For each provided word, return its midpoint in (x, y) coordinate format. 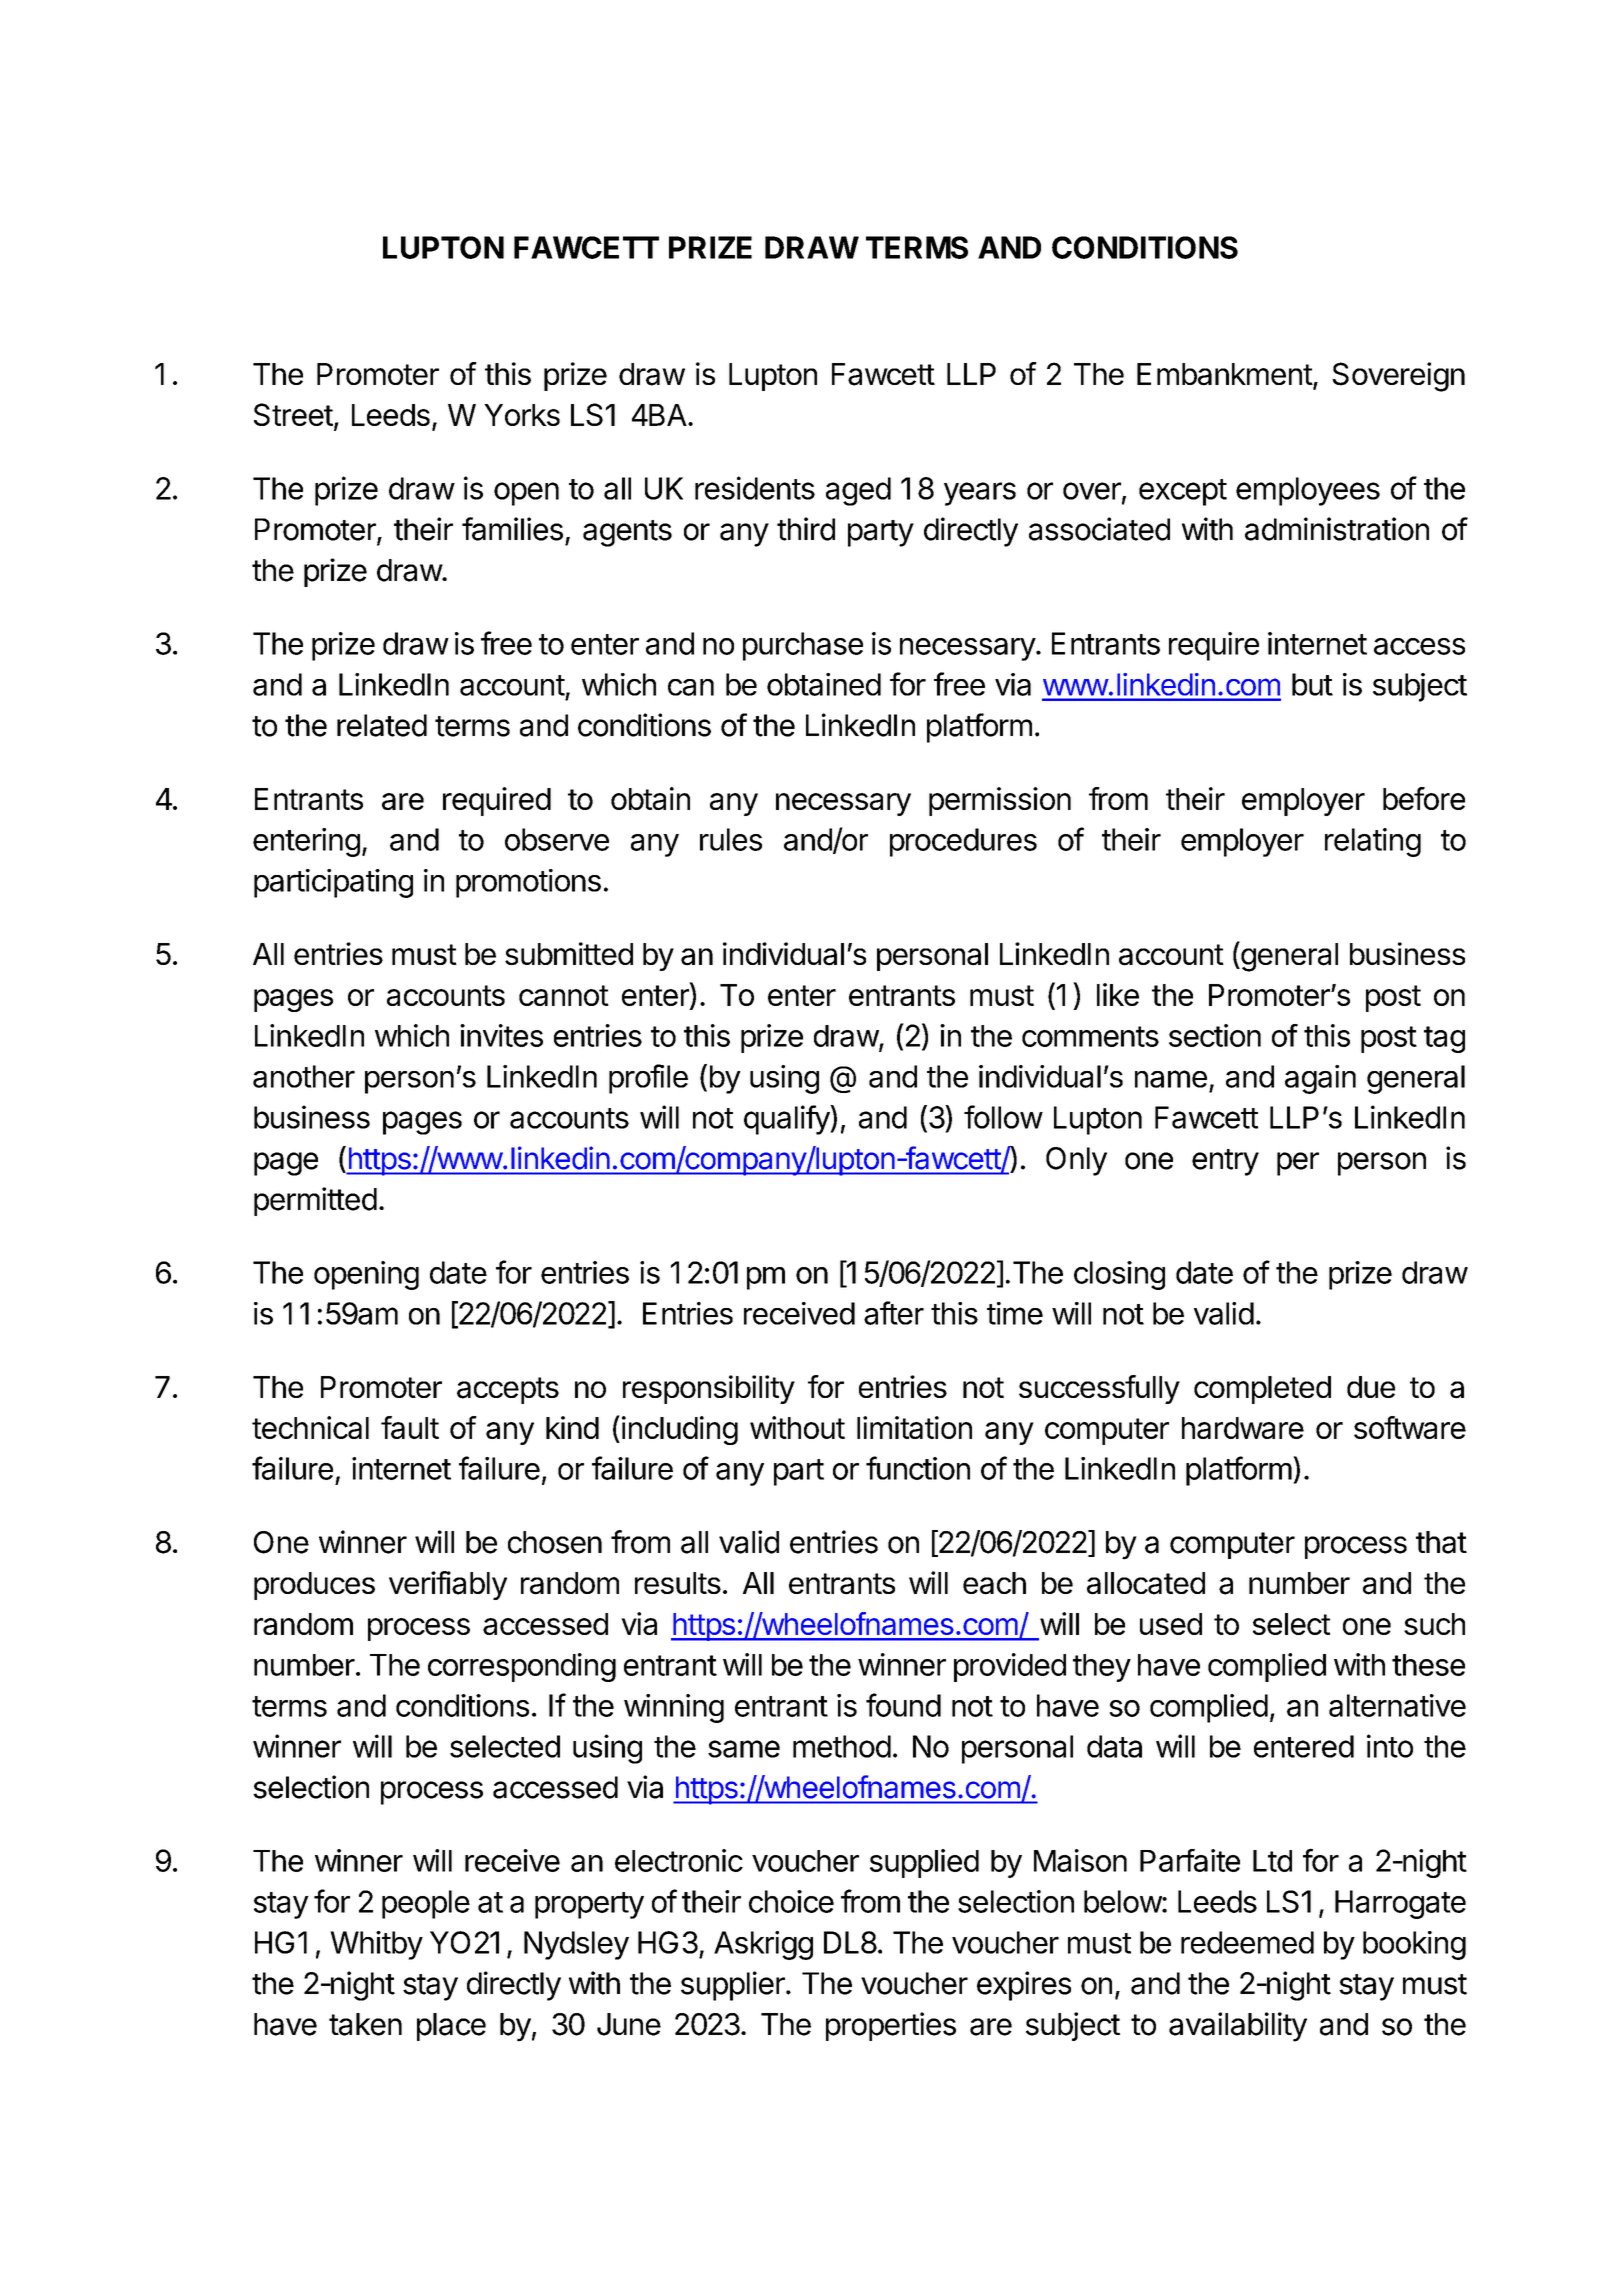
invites (501, 1035)
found (903, 1705)
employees (1308, 491)
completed (1262, 1390)
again (1320, 1079)
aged (858, 491)
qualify (787, 1120)
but (1312, 684)
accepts (508, 1390)
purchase (803, 646)
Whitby (376, 1945)
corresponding (522, 1667)
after (894, 1313)
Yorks (522, 415)
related (382, 725)
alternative (1397, 1705)
